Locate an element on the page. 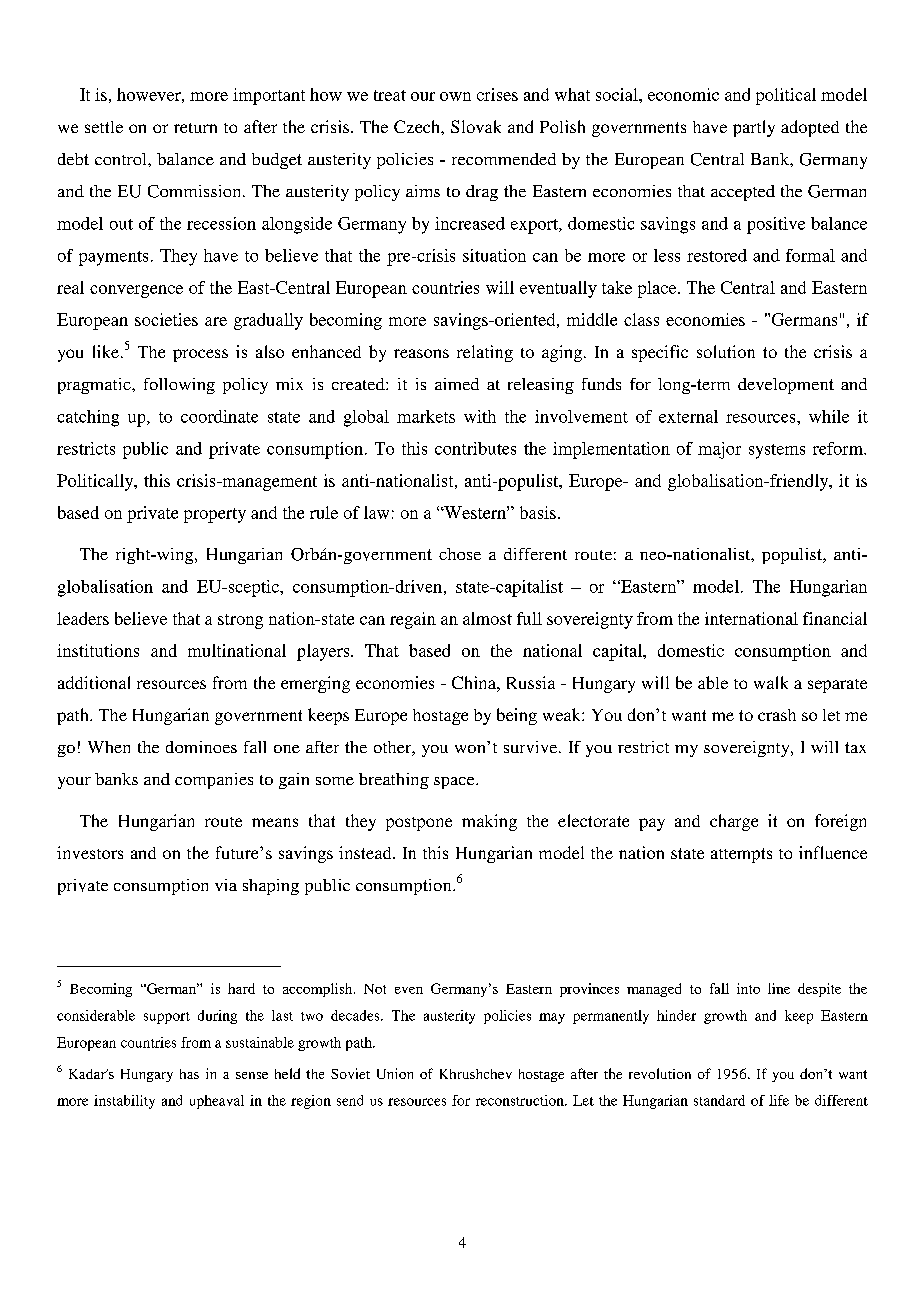 This page has width=924, height=1308. almost is located at coordinates (487, 618).
